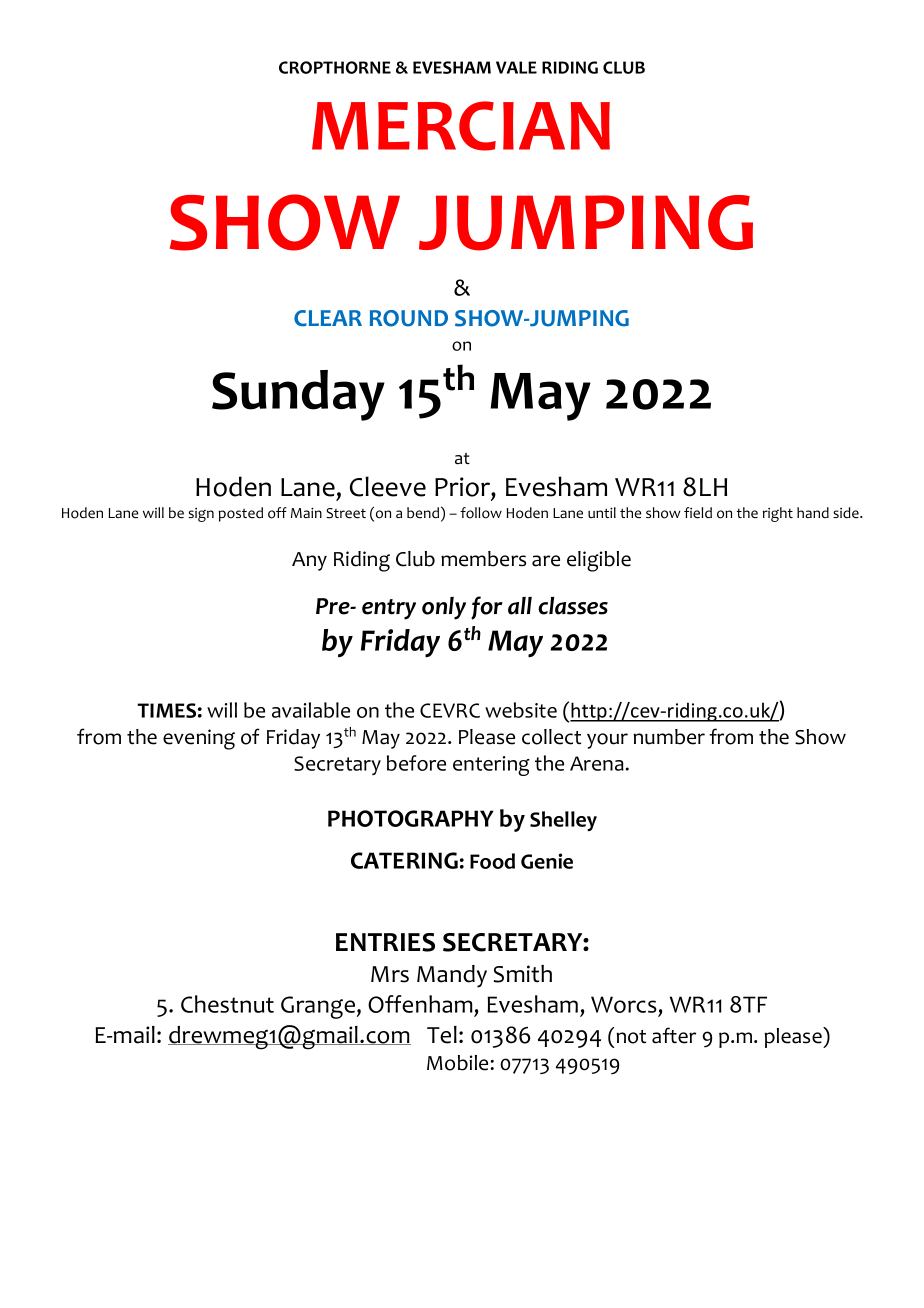 The width and height of the image is (924, 1308). What do you see at coordinates (328, 318) in the image?
I see `CLEAR` at bounding box center [328, 318].
